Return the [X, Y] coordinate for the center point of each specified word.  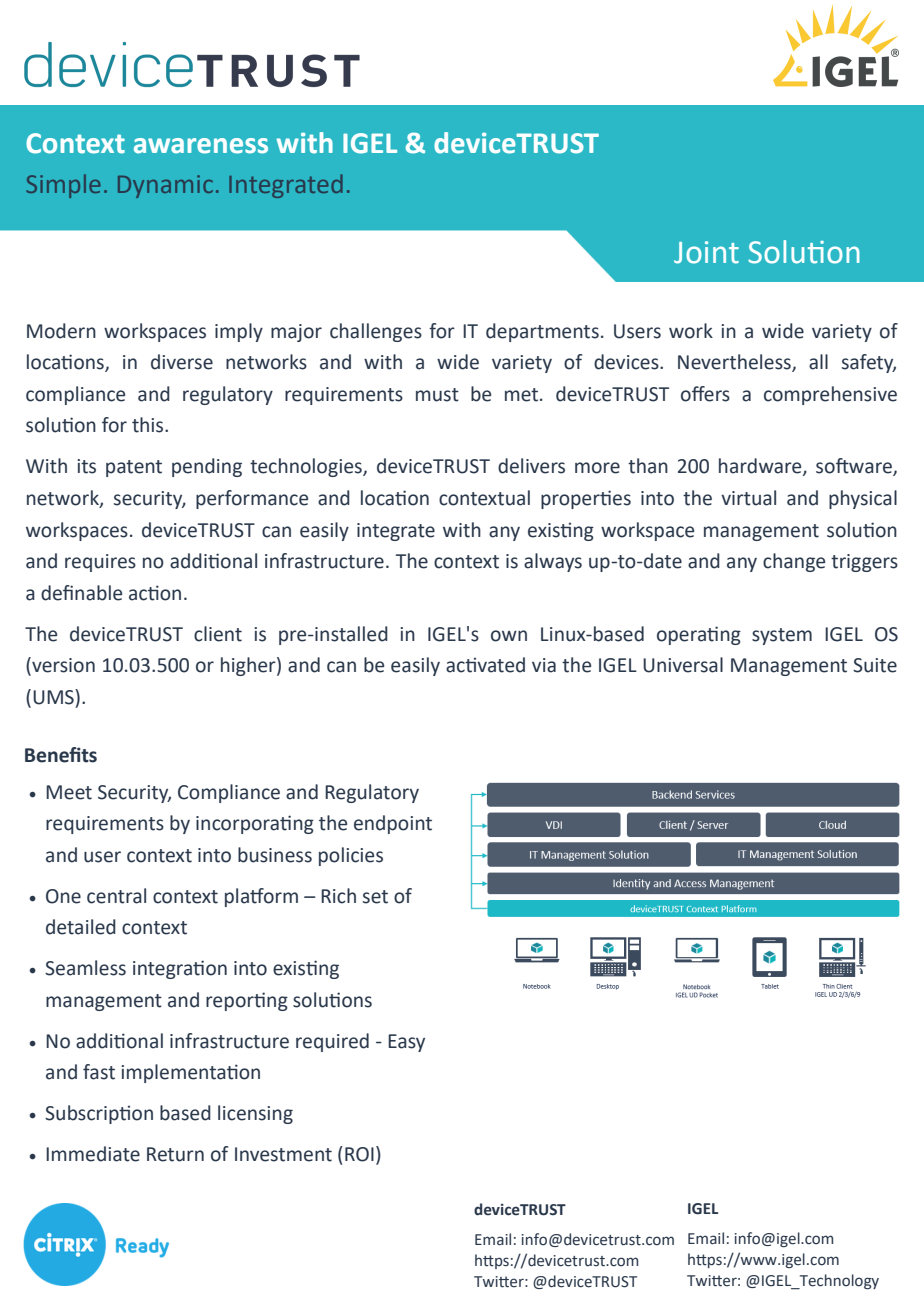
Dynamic [165, 186]
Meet [69, 792]
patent [134, 468]
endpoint [393, 824]
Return [175, 1154]
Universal [683, 665]
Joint [706, 252]
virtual [748, 498]
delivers [531, 466]
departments [542, 332]
